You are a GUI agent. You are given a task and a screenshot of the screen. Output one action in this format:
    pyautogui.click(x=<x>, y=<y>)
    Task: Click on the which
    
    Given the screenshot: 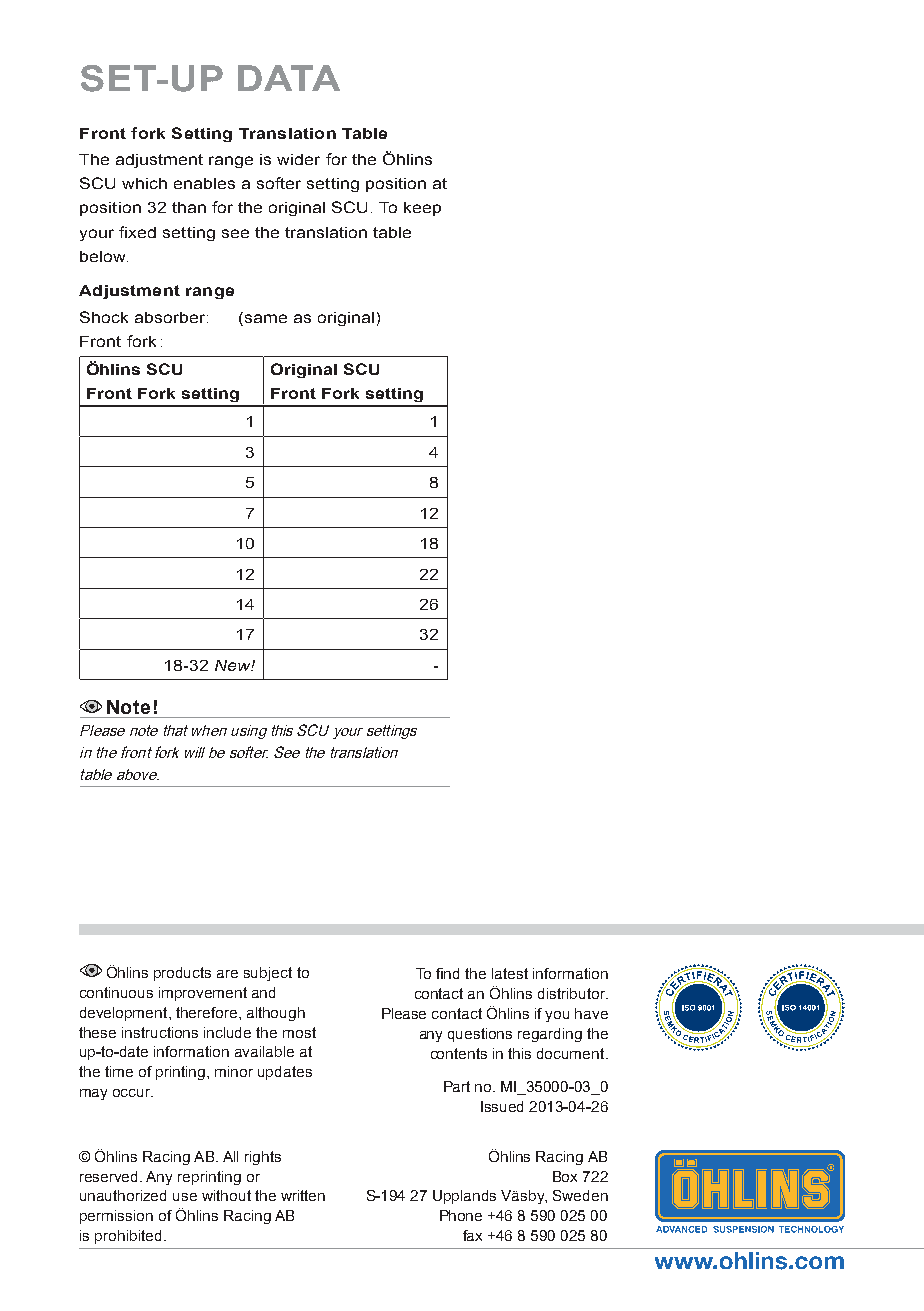 What is the action you would take?
    pyautogui.click(x=144, y=183)
